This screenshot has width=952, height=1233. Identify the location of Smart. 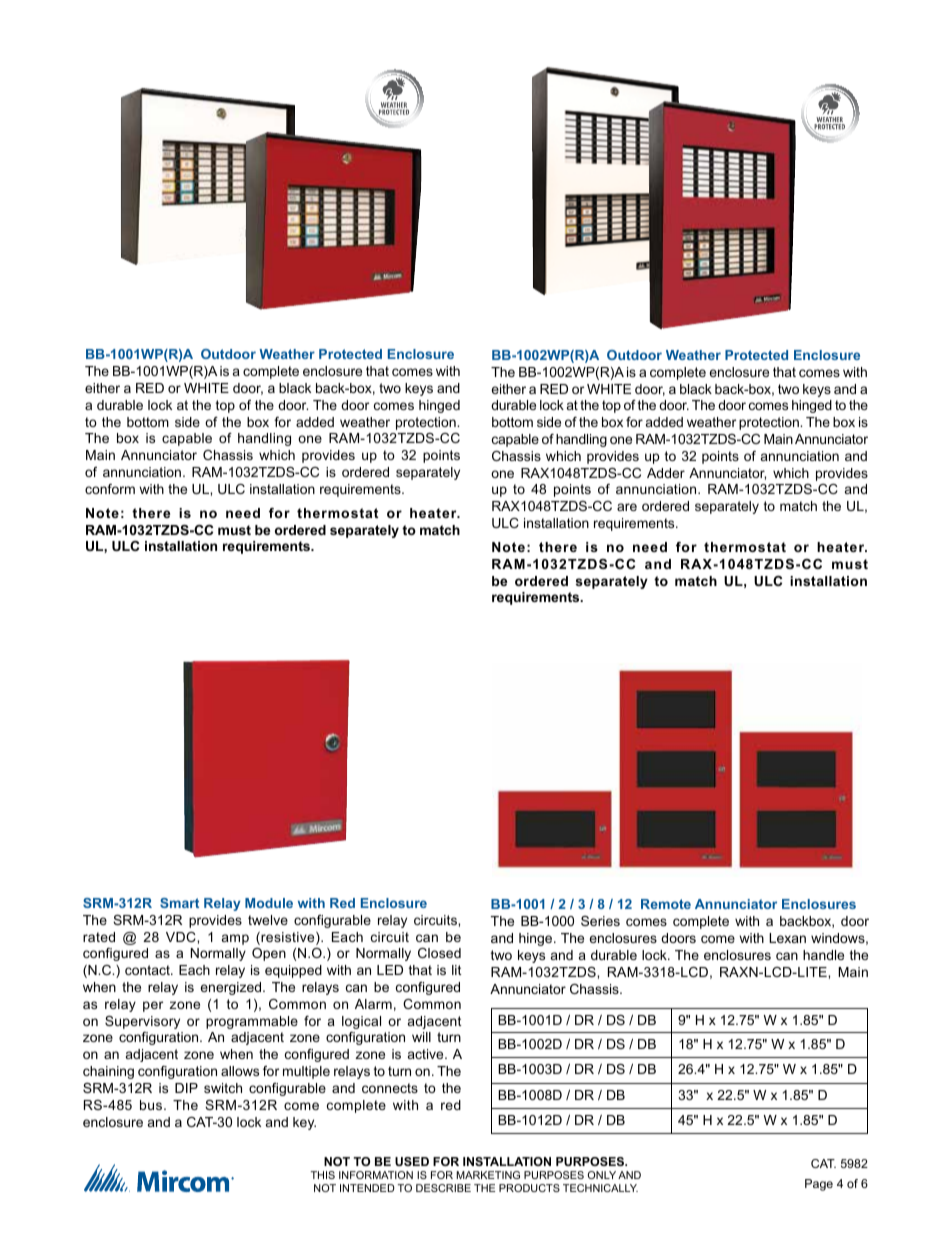
(179, 903).
